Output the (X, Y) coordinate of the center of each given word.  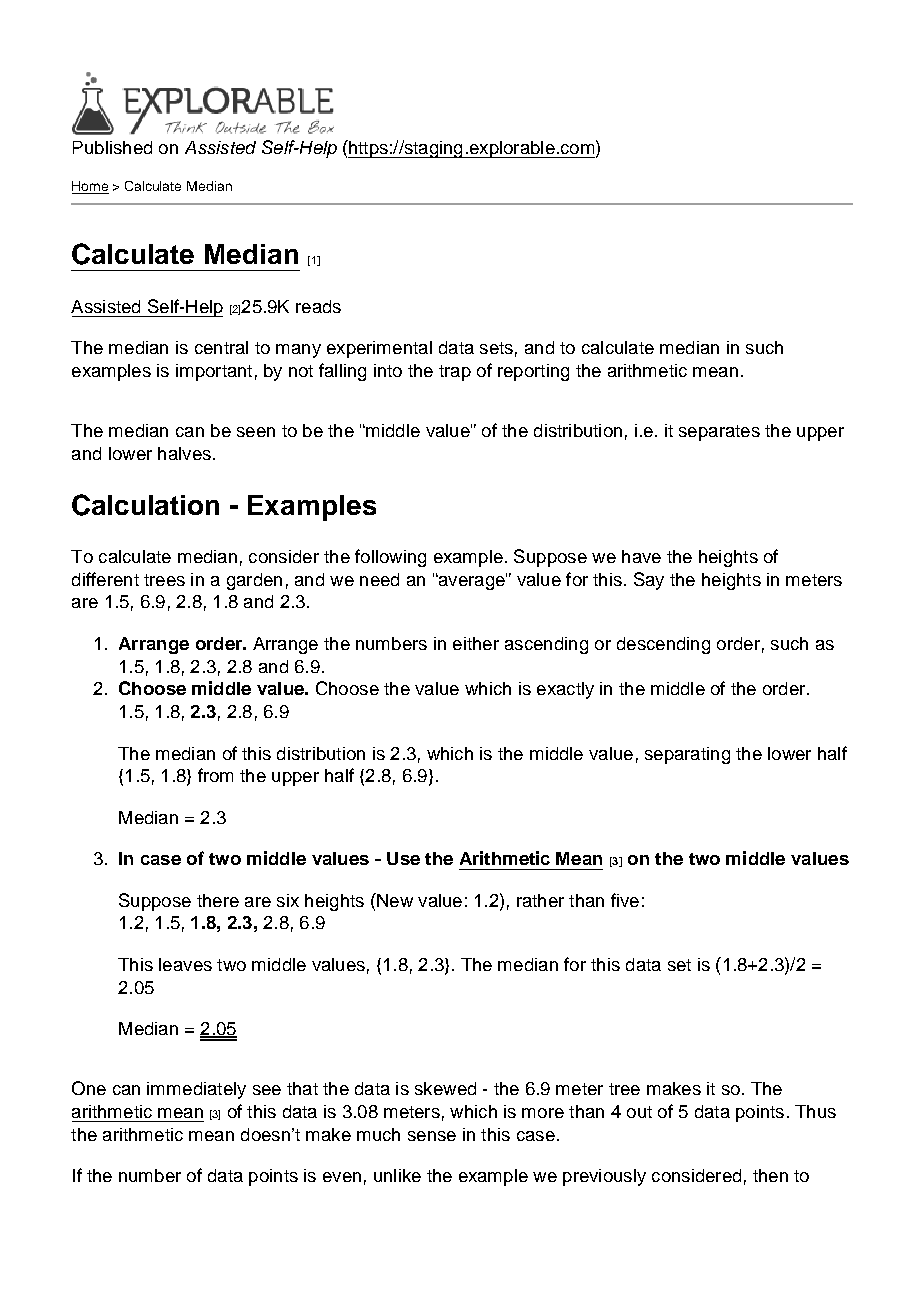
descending (663, 645)
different (105, 579)
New (394, 900)
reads (318, 306)
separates (719, 433)
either (476, 643)
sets (496, 348)
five (625, 900)
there (218, 900)
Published (112, 147)
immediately (196, 1090)
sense (432, 1136)
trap (455, 373)
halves (184, 453)
